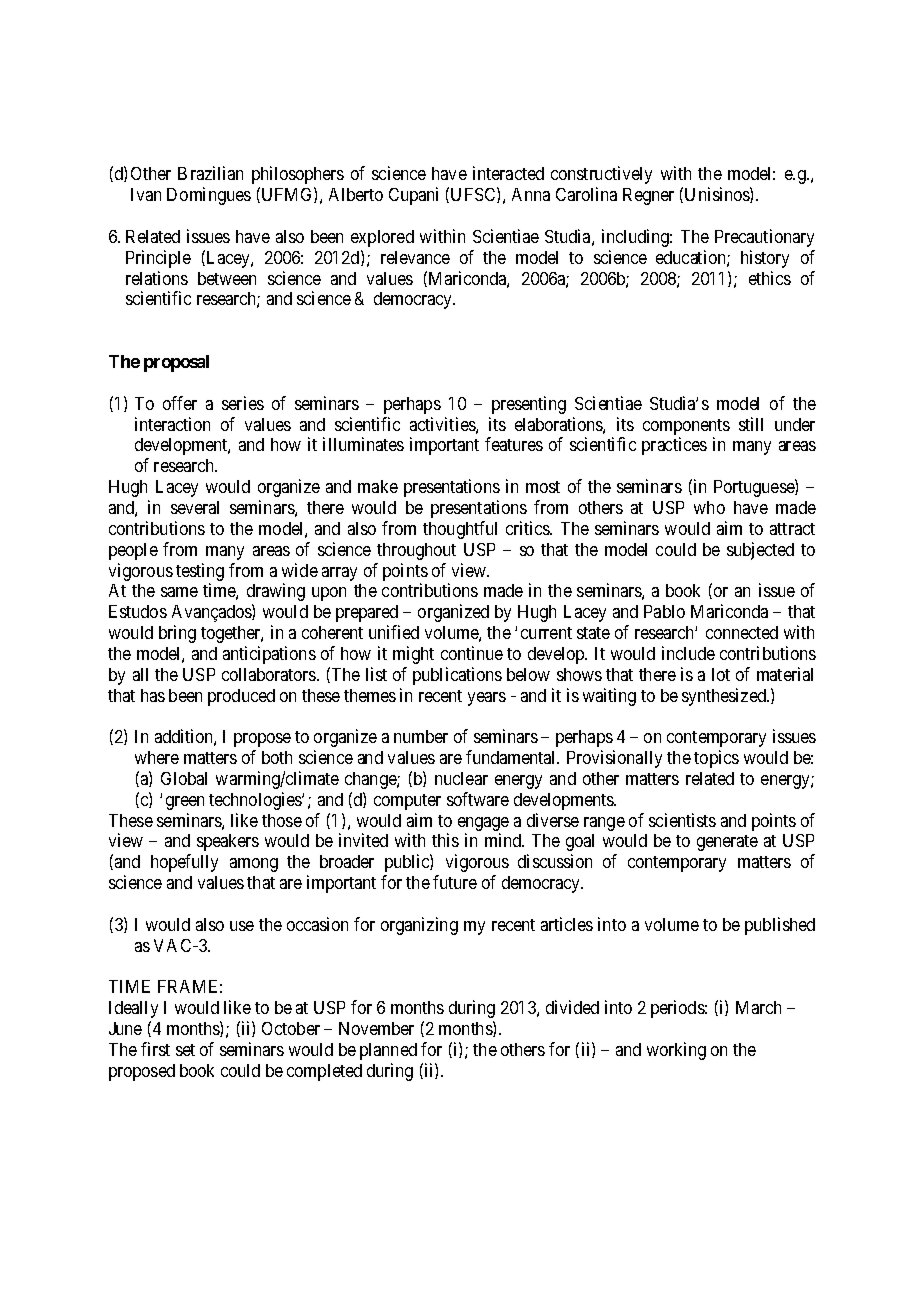  What do you see at coordinates (460, 530) in the screenshot?
I see `thoughtful` at bounding box center [460, 530].
